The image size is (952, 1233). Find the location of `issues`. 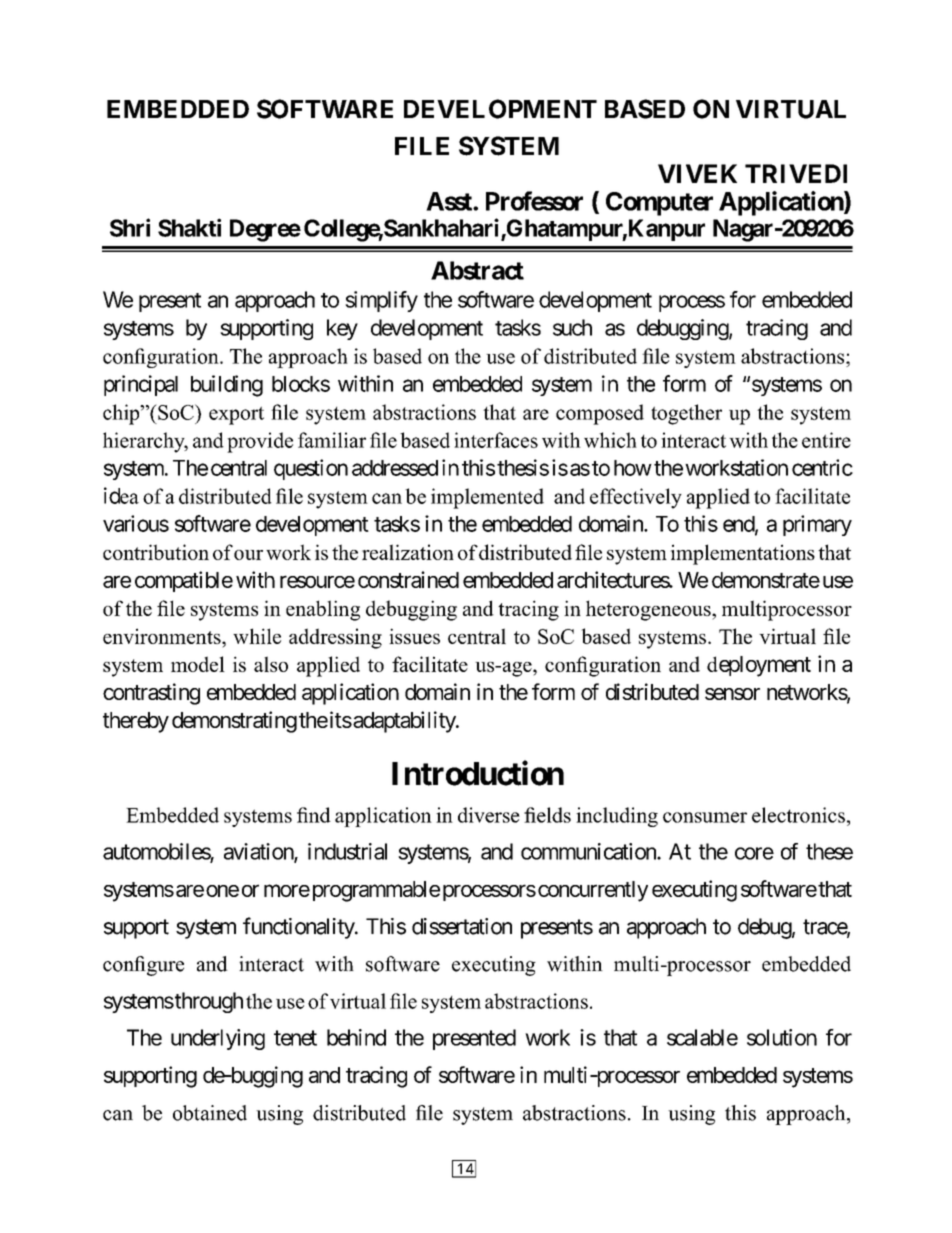

issues is located at coordinates (414, 636).
